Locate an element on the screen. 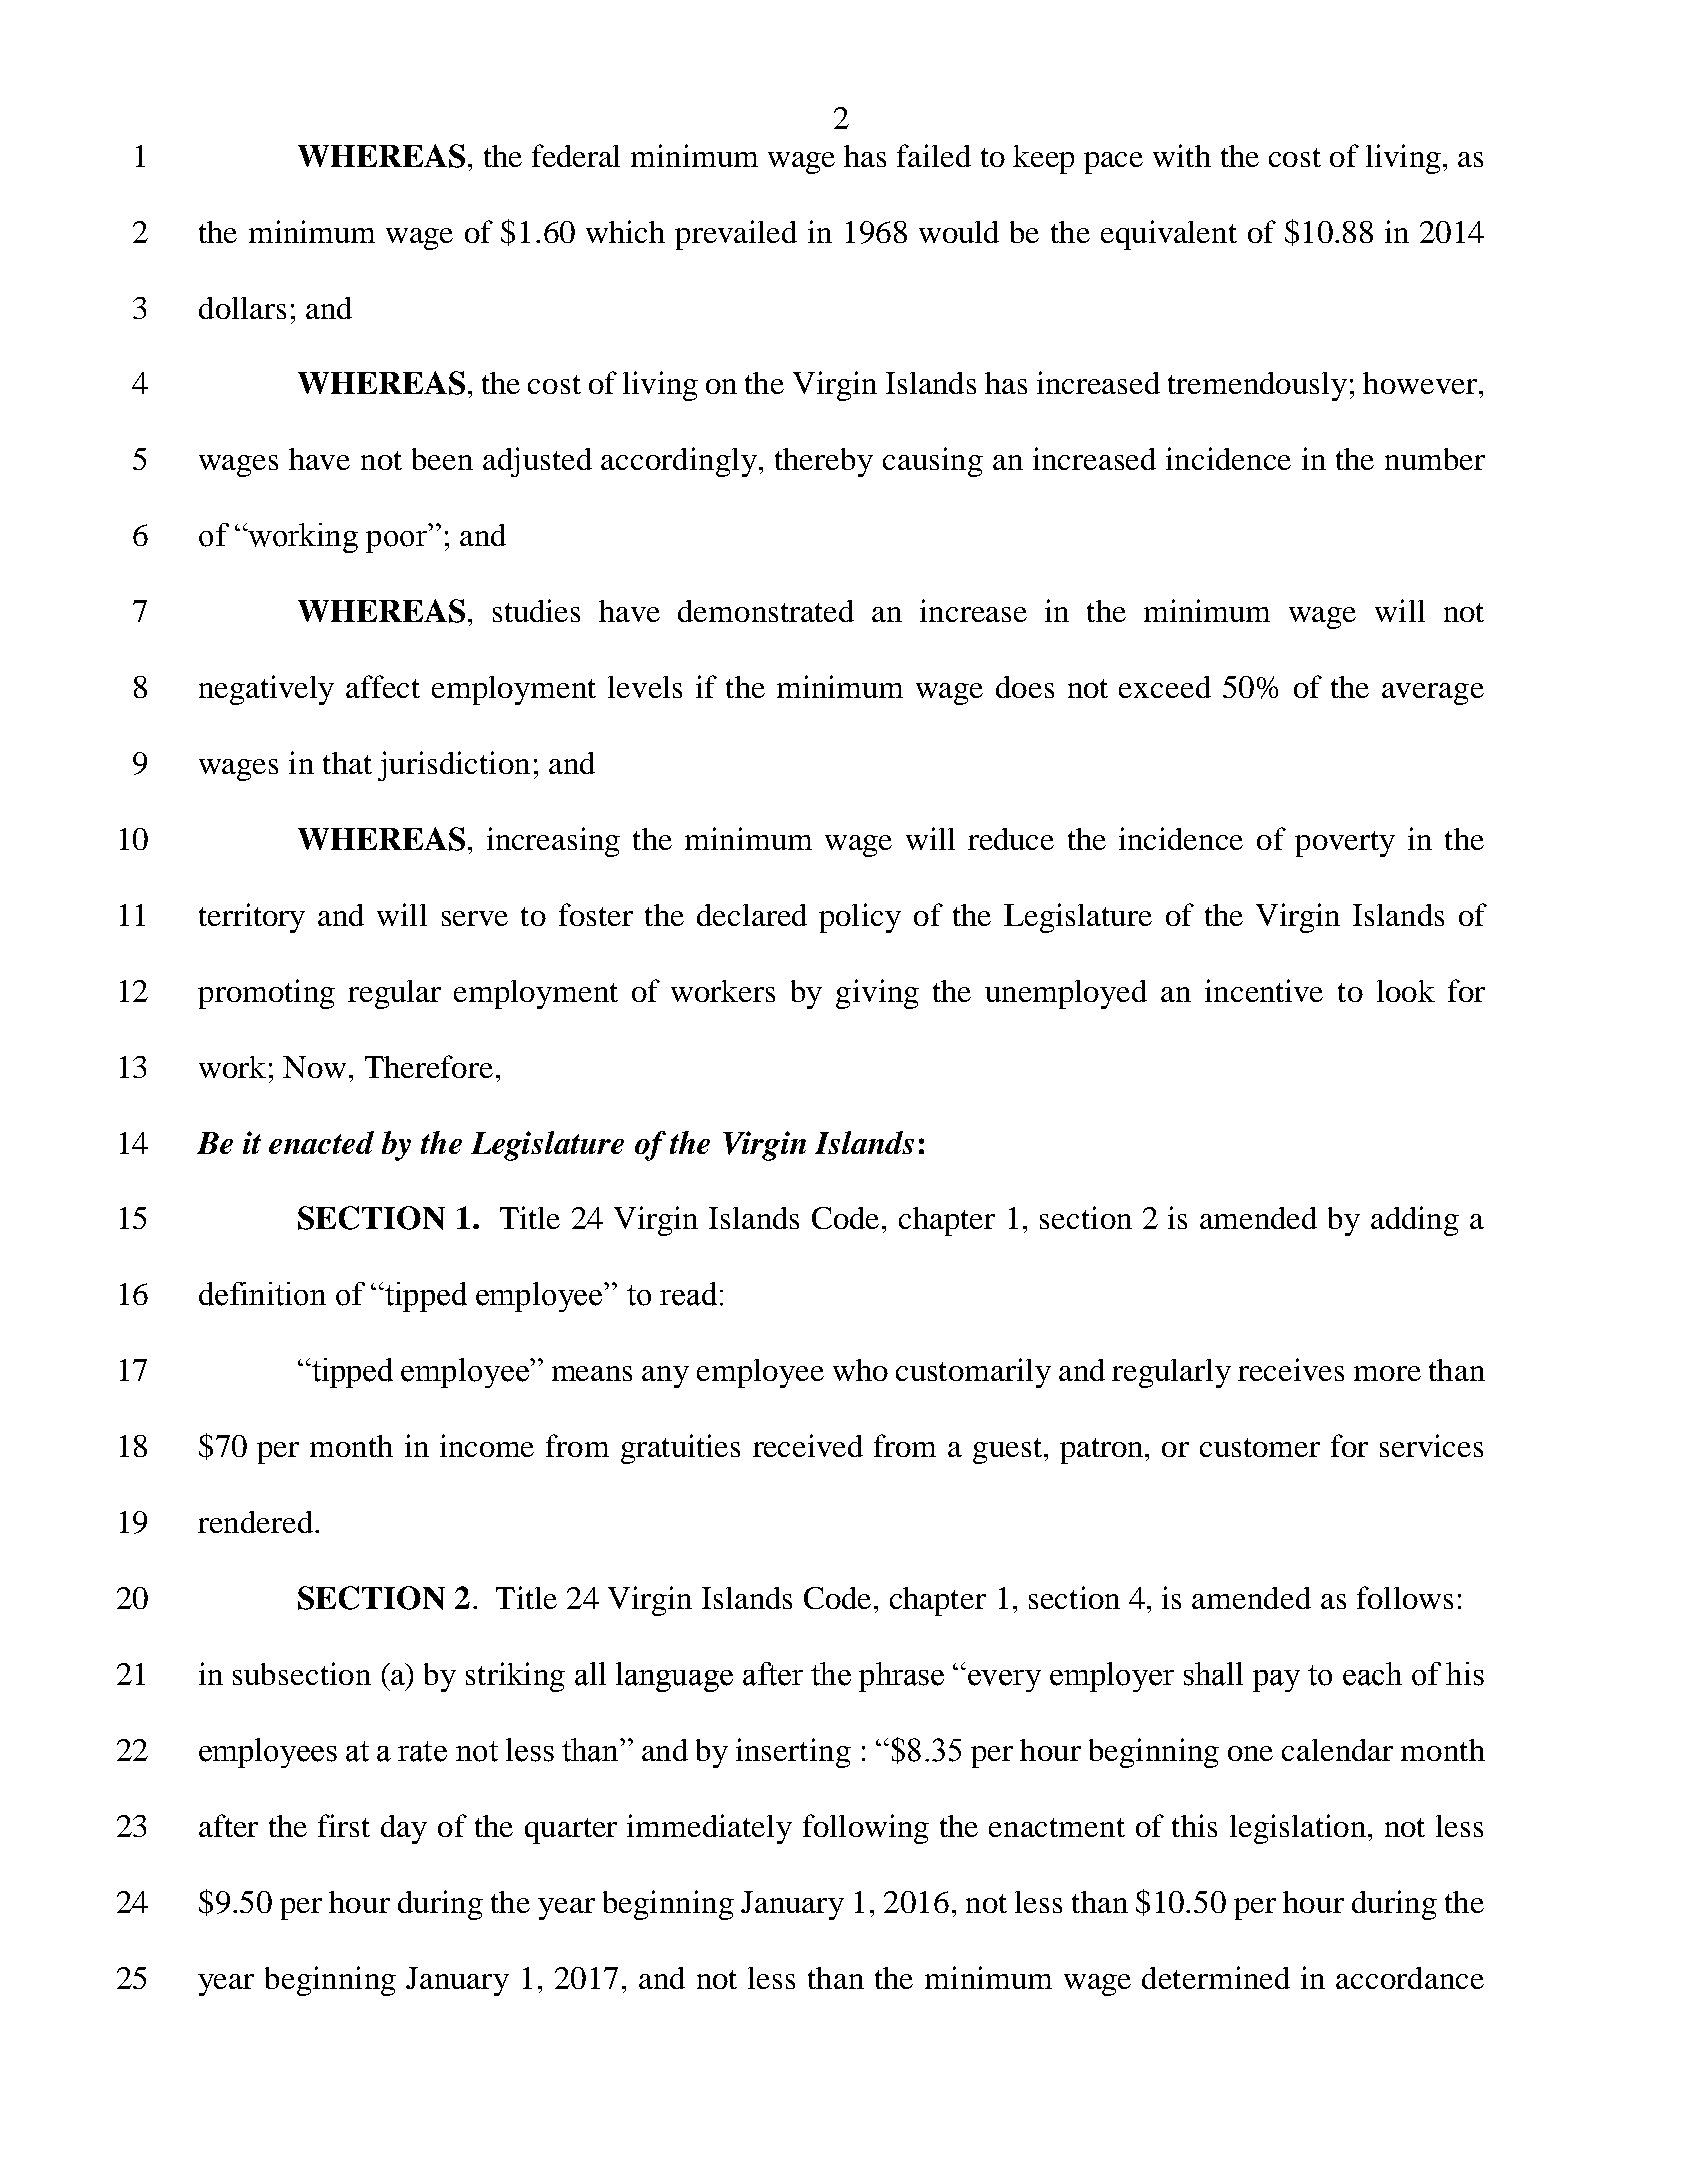 Image resolution: width=1683 pixels, height=2178 pixels. equivalent is located at coordinates (1169, 235).
